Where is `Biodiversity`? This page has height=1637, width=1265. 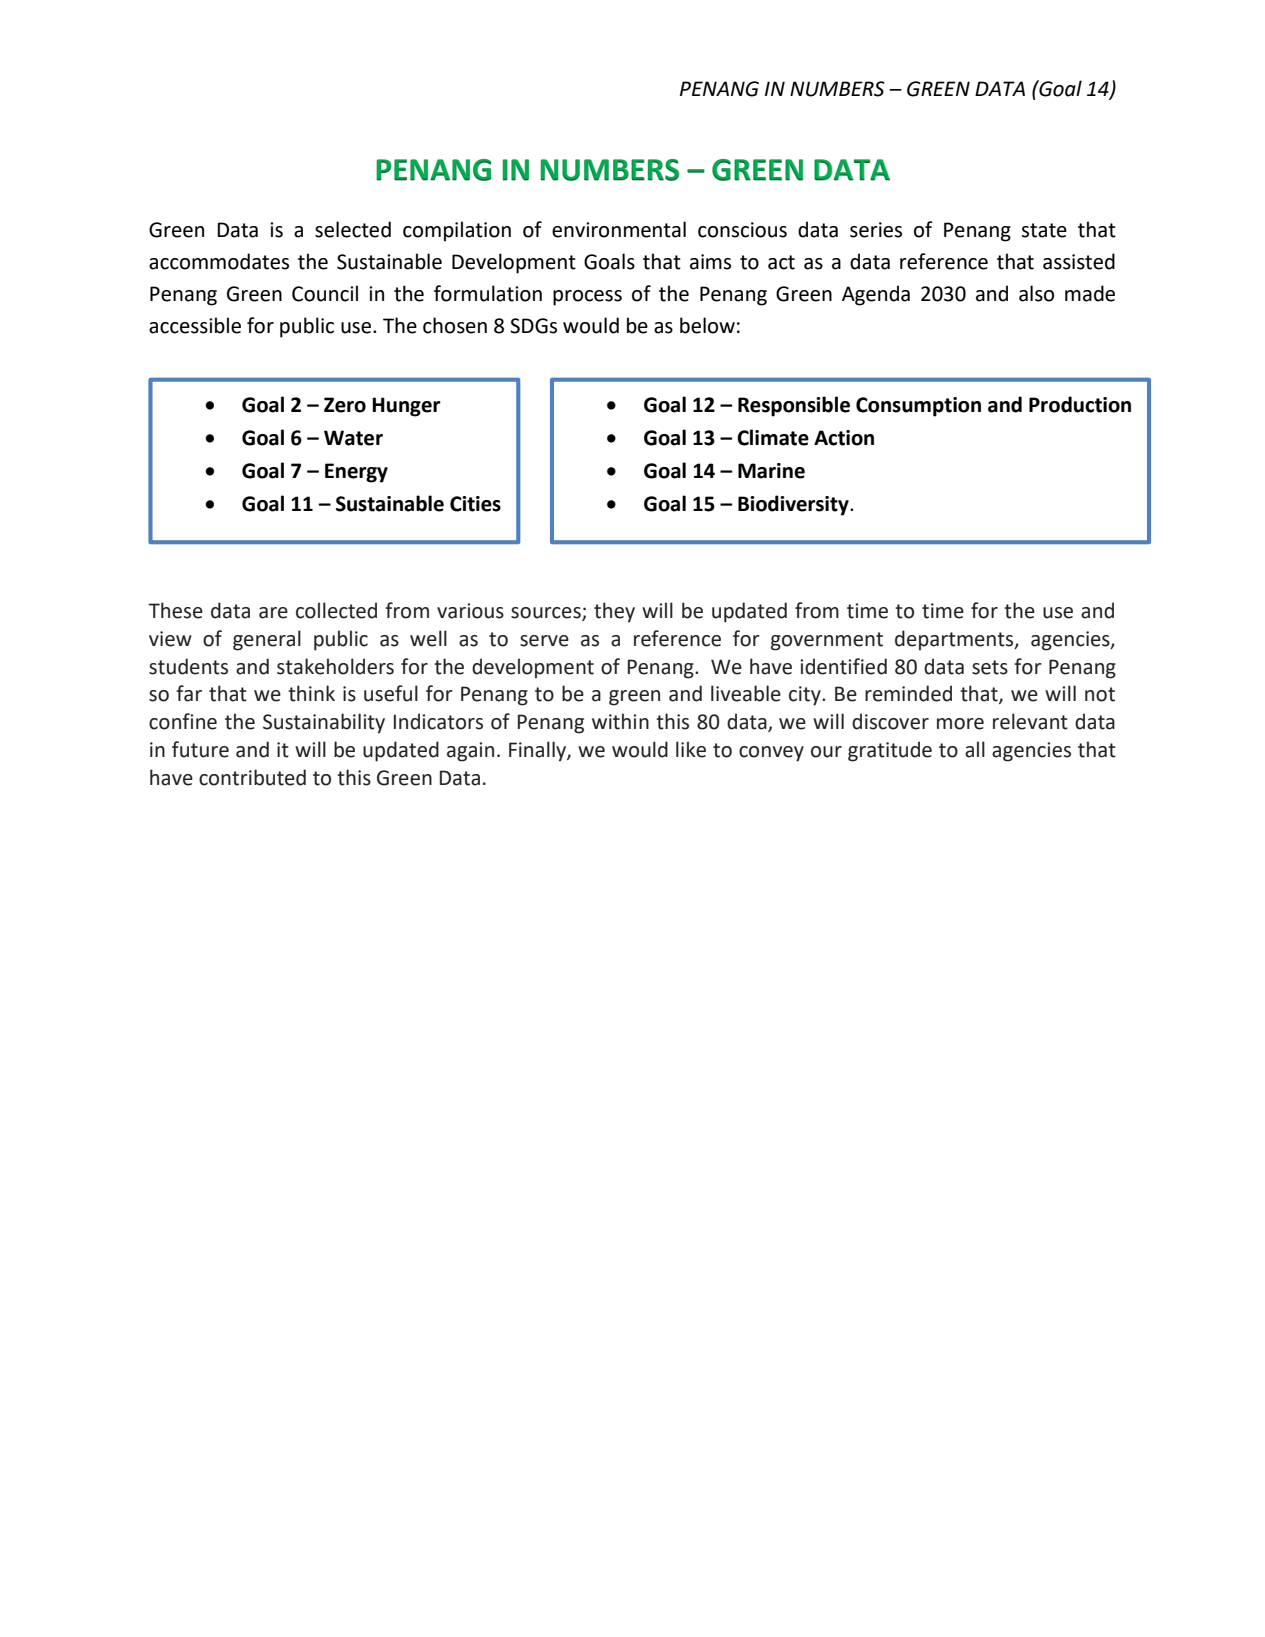 Biodiversity is located at coordinates (794, 505).
